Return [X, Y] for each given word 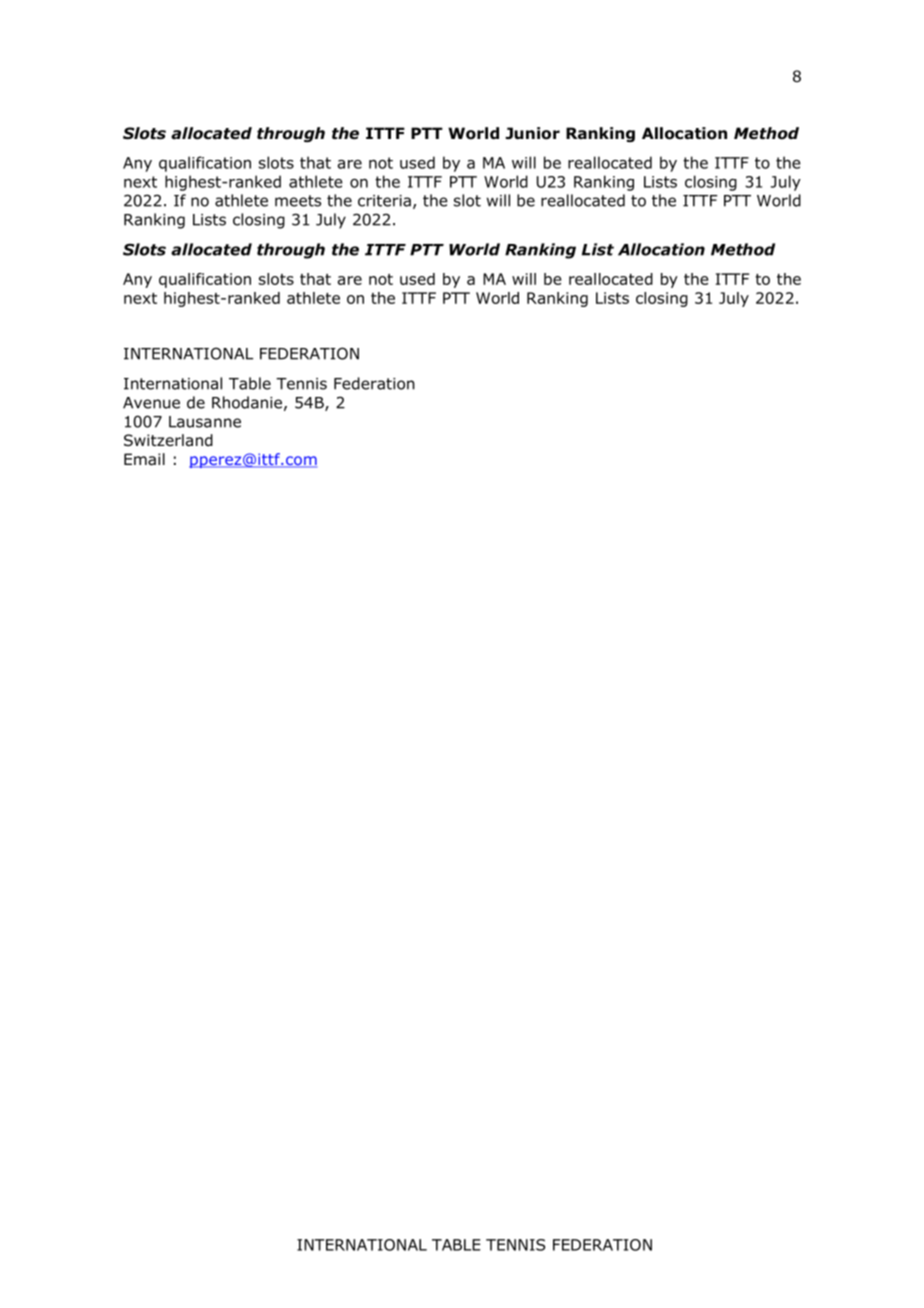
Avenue [151, 403]
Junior [533, 133]
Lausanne [205, 422]
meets [298, 201]
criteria [384, 201]
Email [144, 459]
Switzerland [168, 440]
